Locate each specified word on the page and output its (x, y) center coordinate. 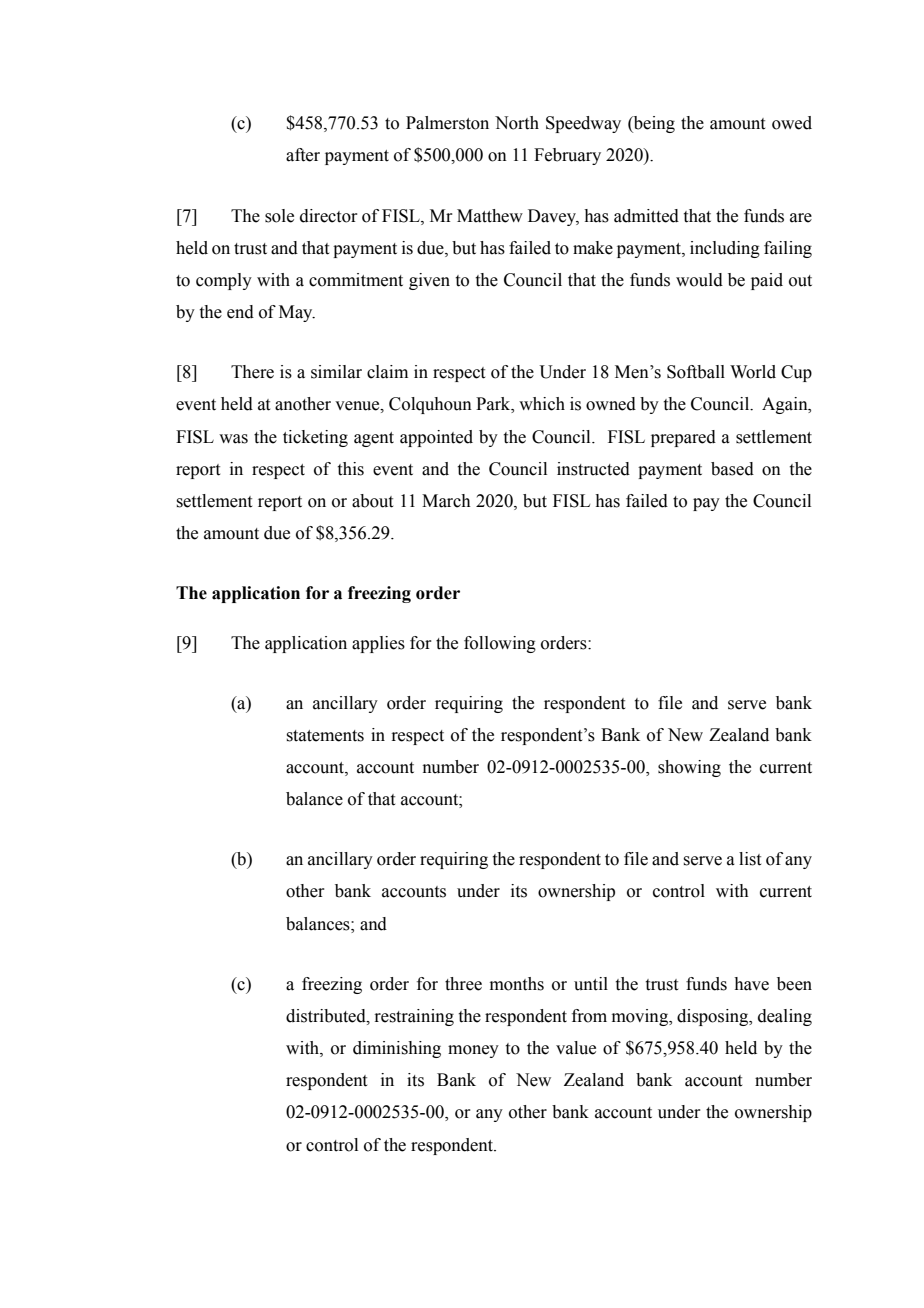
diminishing (397, 1049)
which (542, 404)
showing (689, 768)
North (517, 123)
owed (792, 123)
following (500, 644)
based (732, 469)
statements (325, 736)
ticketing (315, 438)
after (303, 155)
